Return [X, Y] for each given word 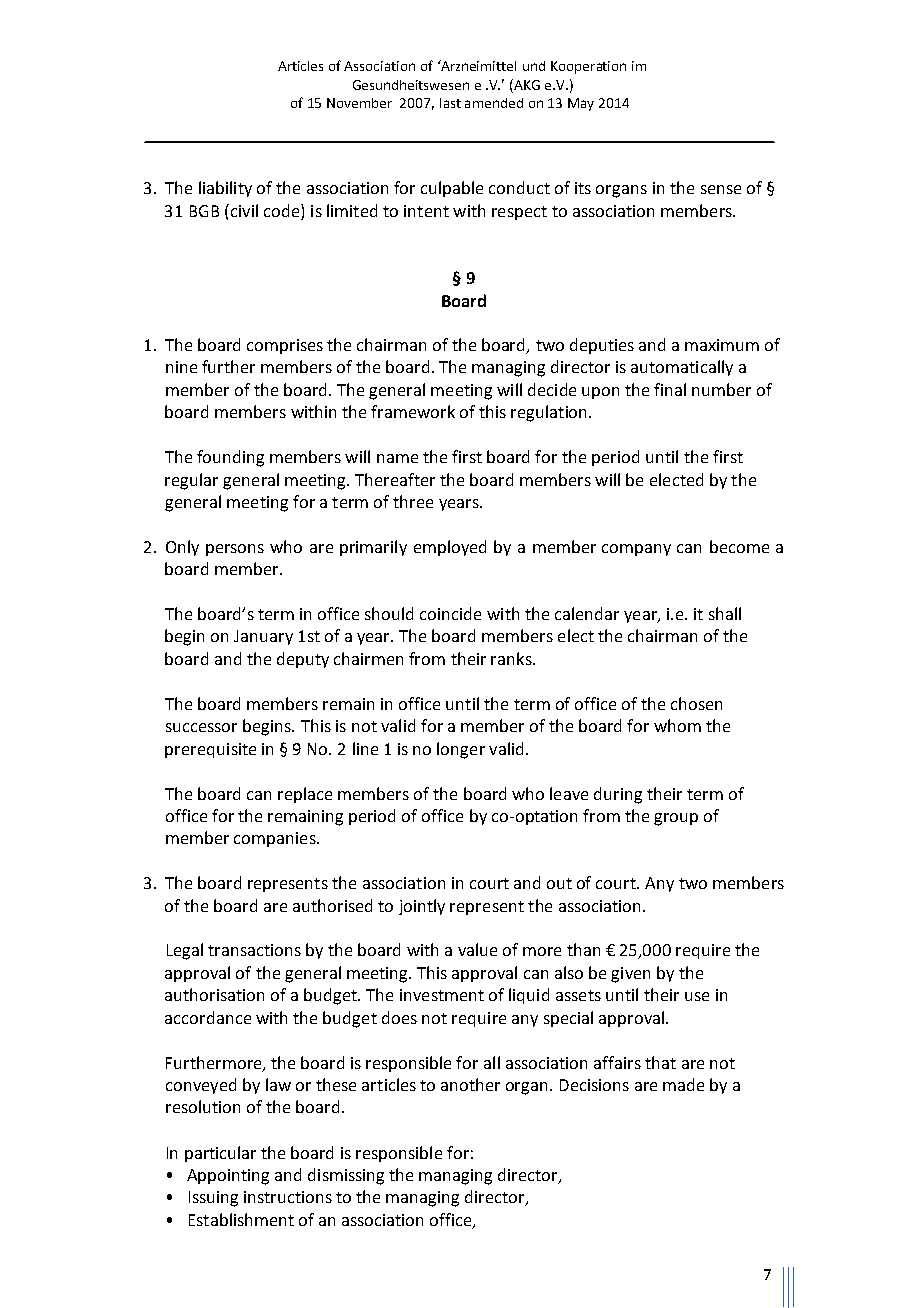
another [470, 1084]
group [676, 819]
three [413, 501]
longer [461, 750]
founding [230, 458]
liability [225, 189]
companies [276, 839]
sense [721, 189]
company [636, 550]
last [450, 103]
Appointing [228, 1177]
